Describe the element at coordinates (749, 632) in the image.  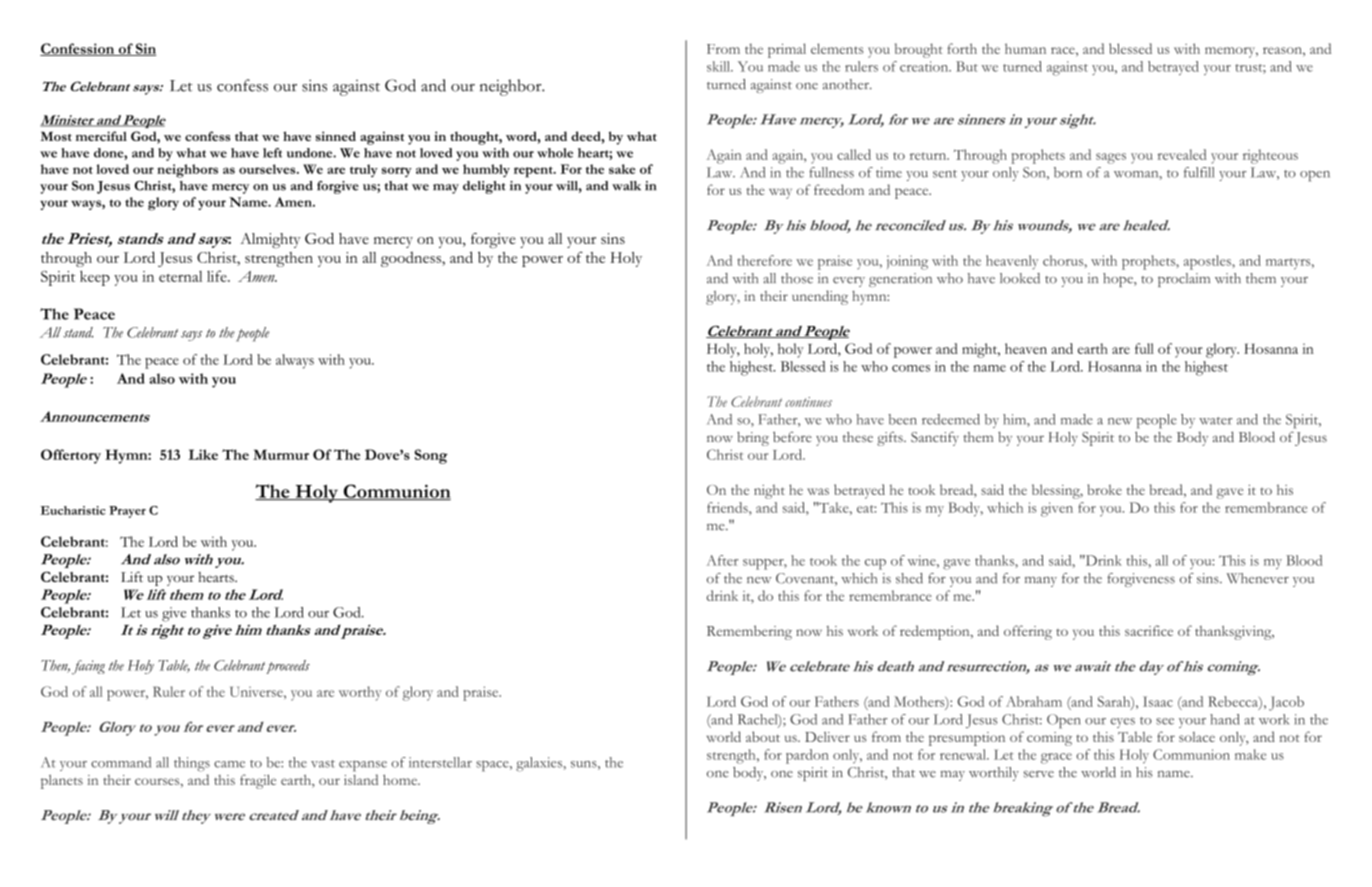
I see `Remembering` at that location.
